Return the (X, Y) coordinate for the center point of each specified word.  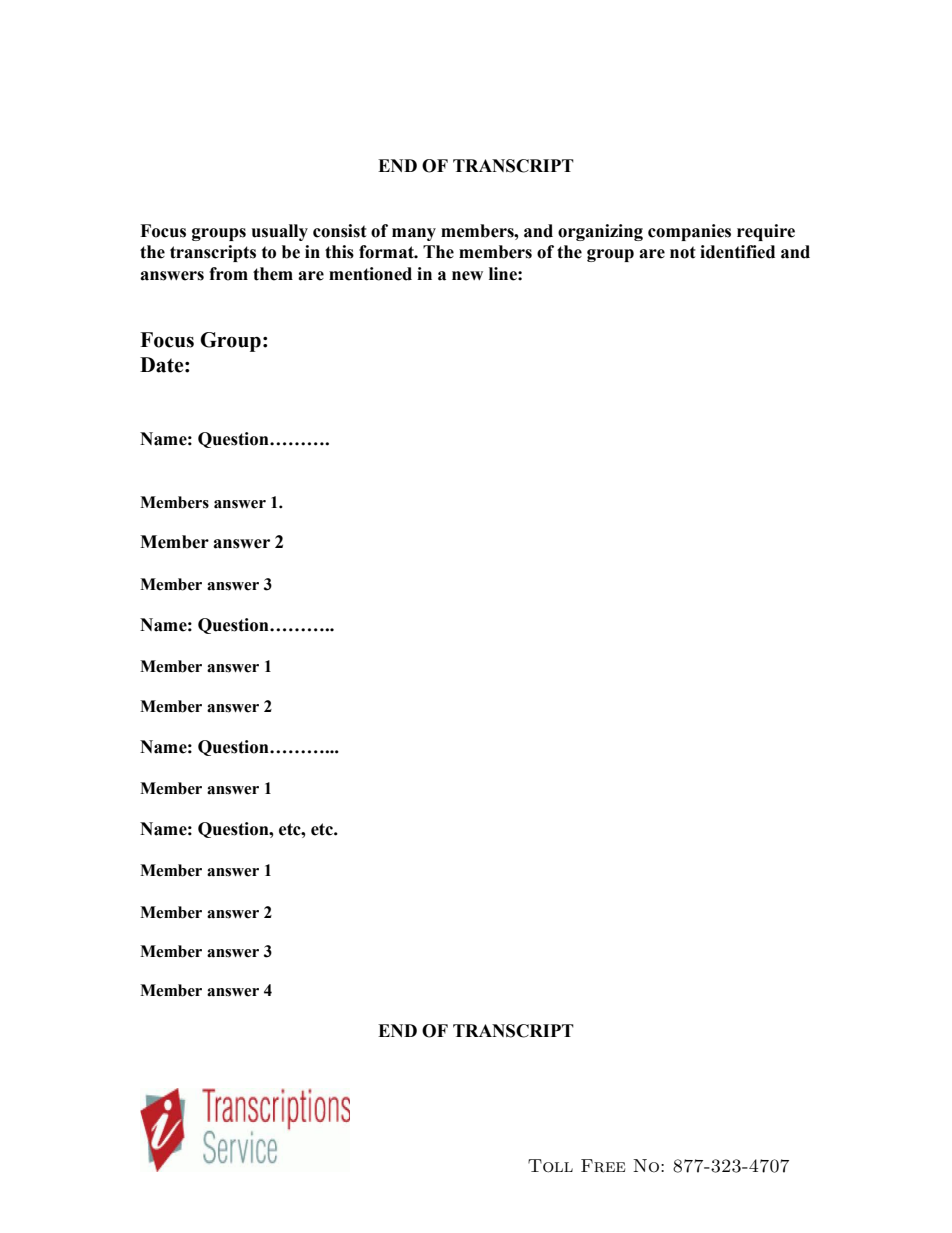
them (273, 274)
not (683, 252)
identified (737, 252)
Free (603, 1166)
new (467, 276)
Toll (550, 1166)
